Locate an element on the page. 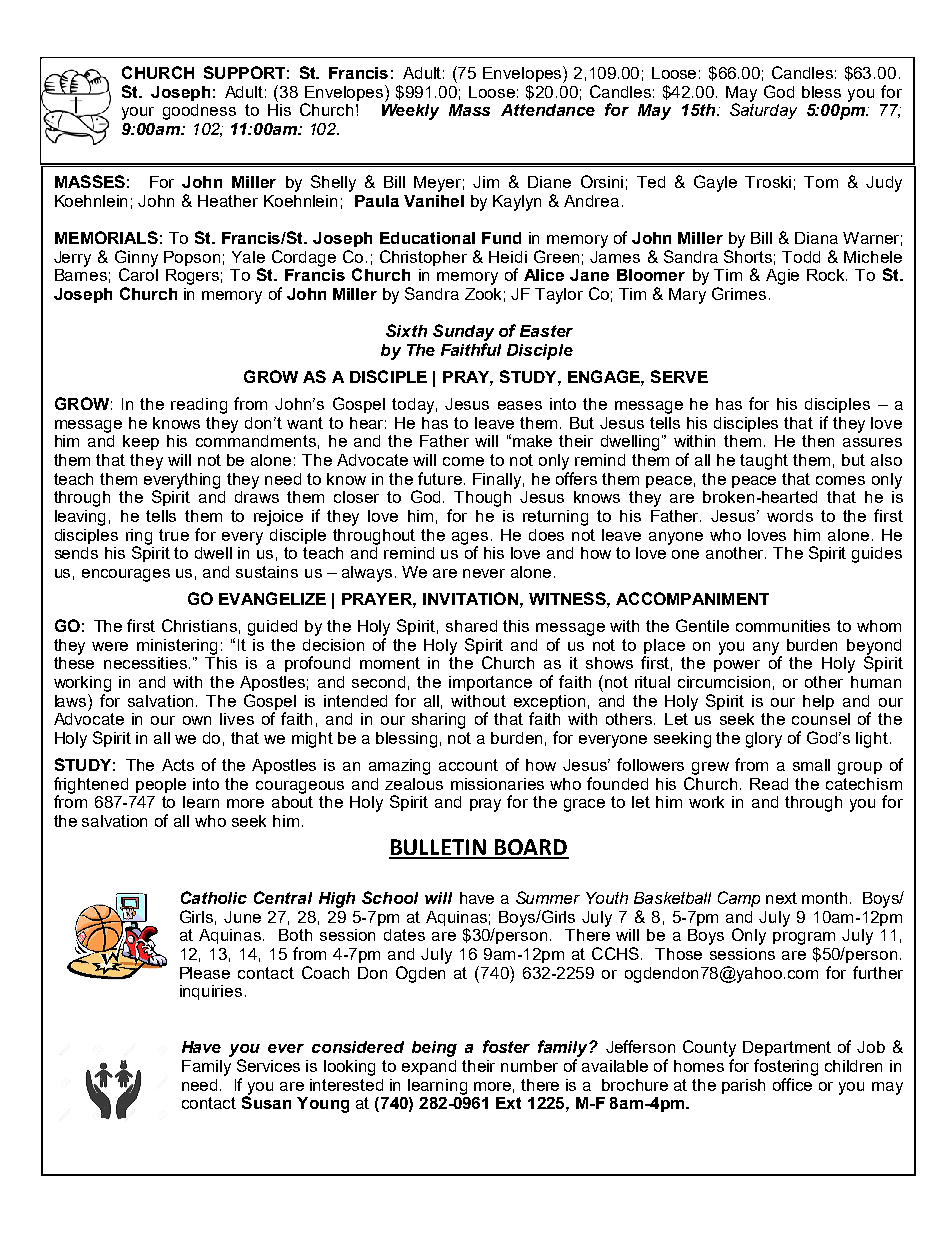 The height and width of the image is (1233, 952). Services is located at coordinates (268, 1065).
